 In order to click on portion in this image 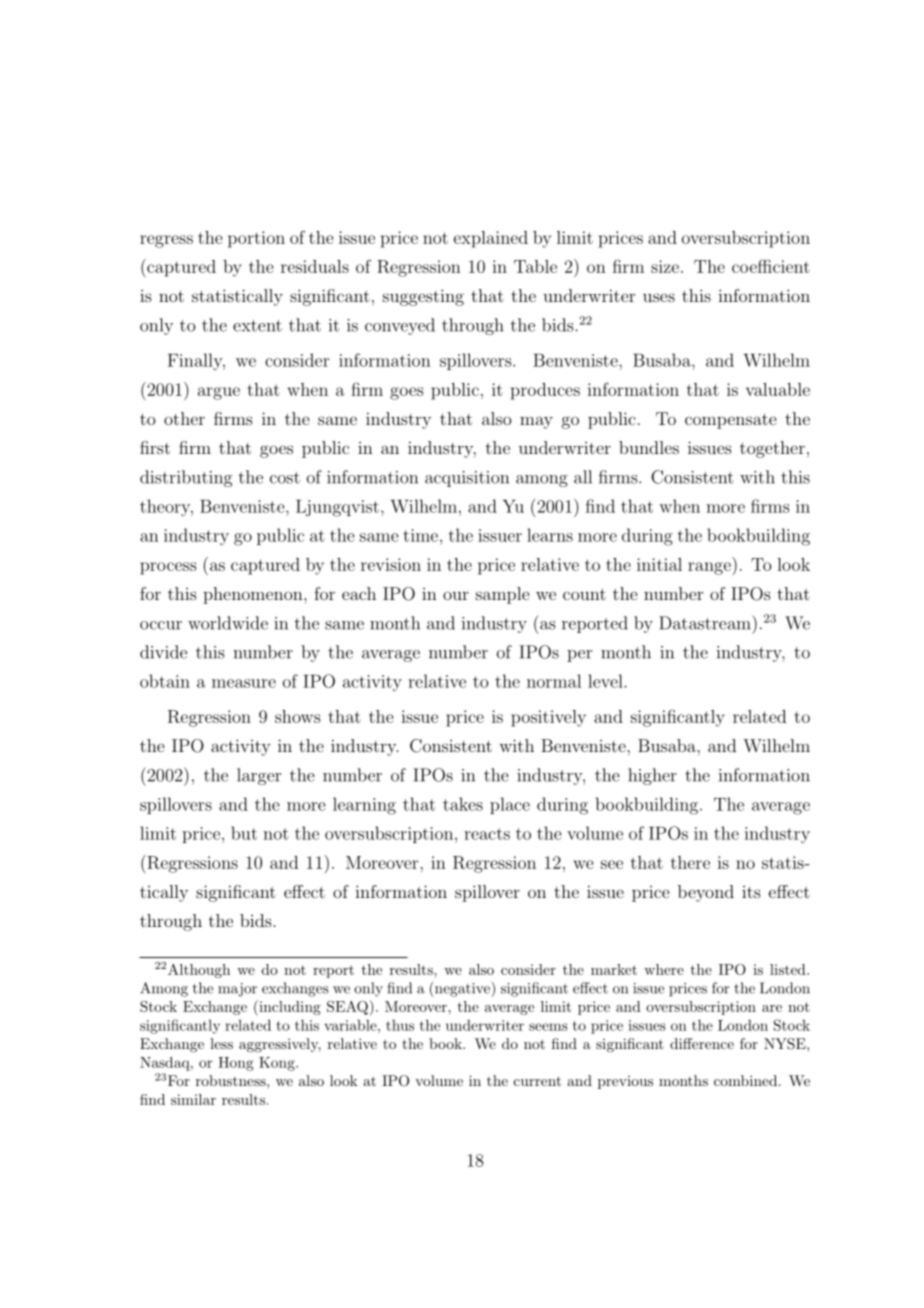, I will do `click(256, 239)`.
